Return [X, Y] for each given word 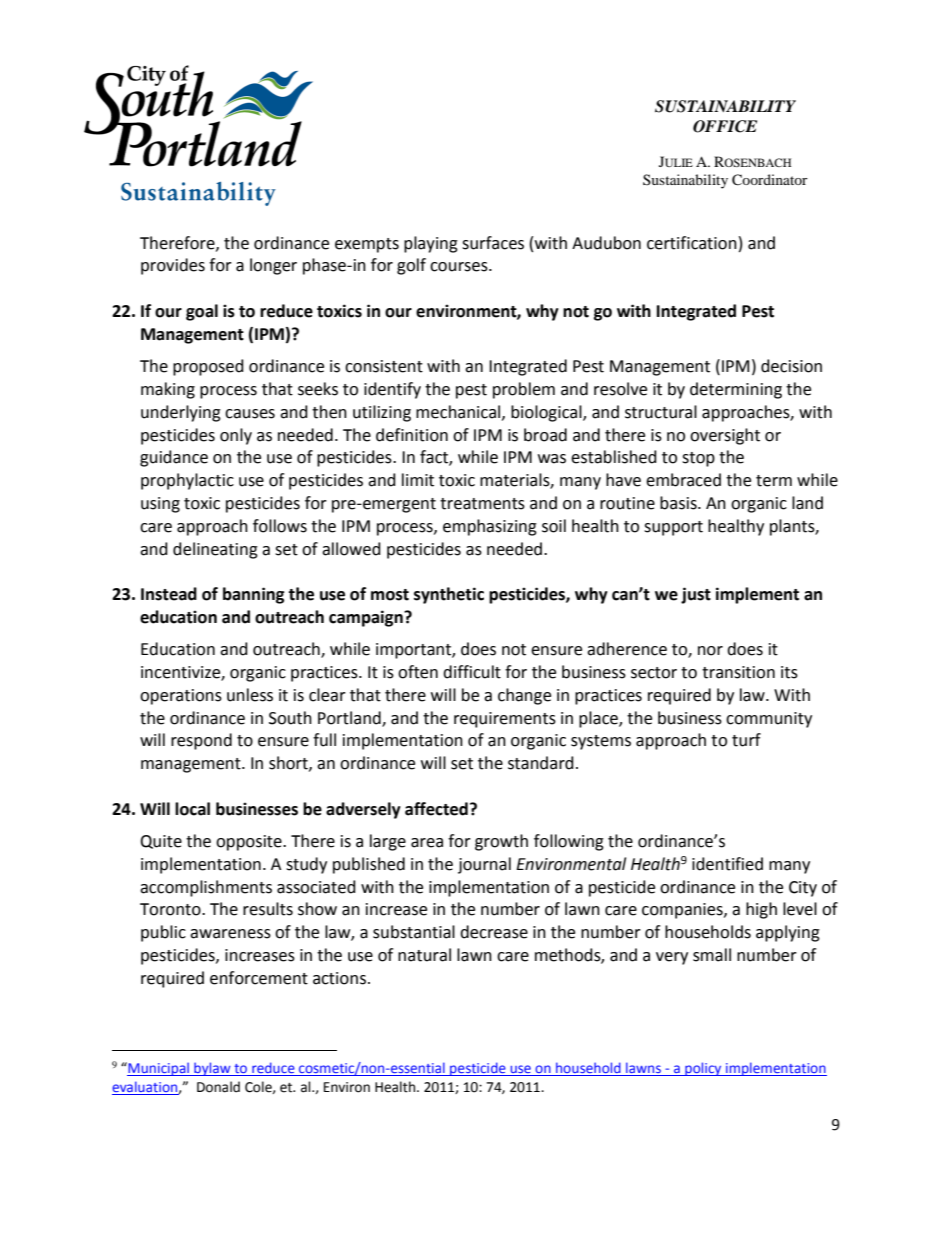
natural [424, 955]
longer [273, 266]
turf [746, 740]
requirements [505, 720]
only [236, 436]
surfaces [493, 243]
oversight [725, 436]
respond [201, 741]
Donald [218, 1087]
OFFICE [725, 126]
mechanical [459, 412]
